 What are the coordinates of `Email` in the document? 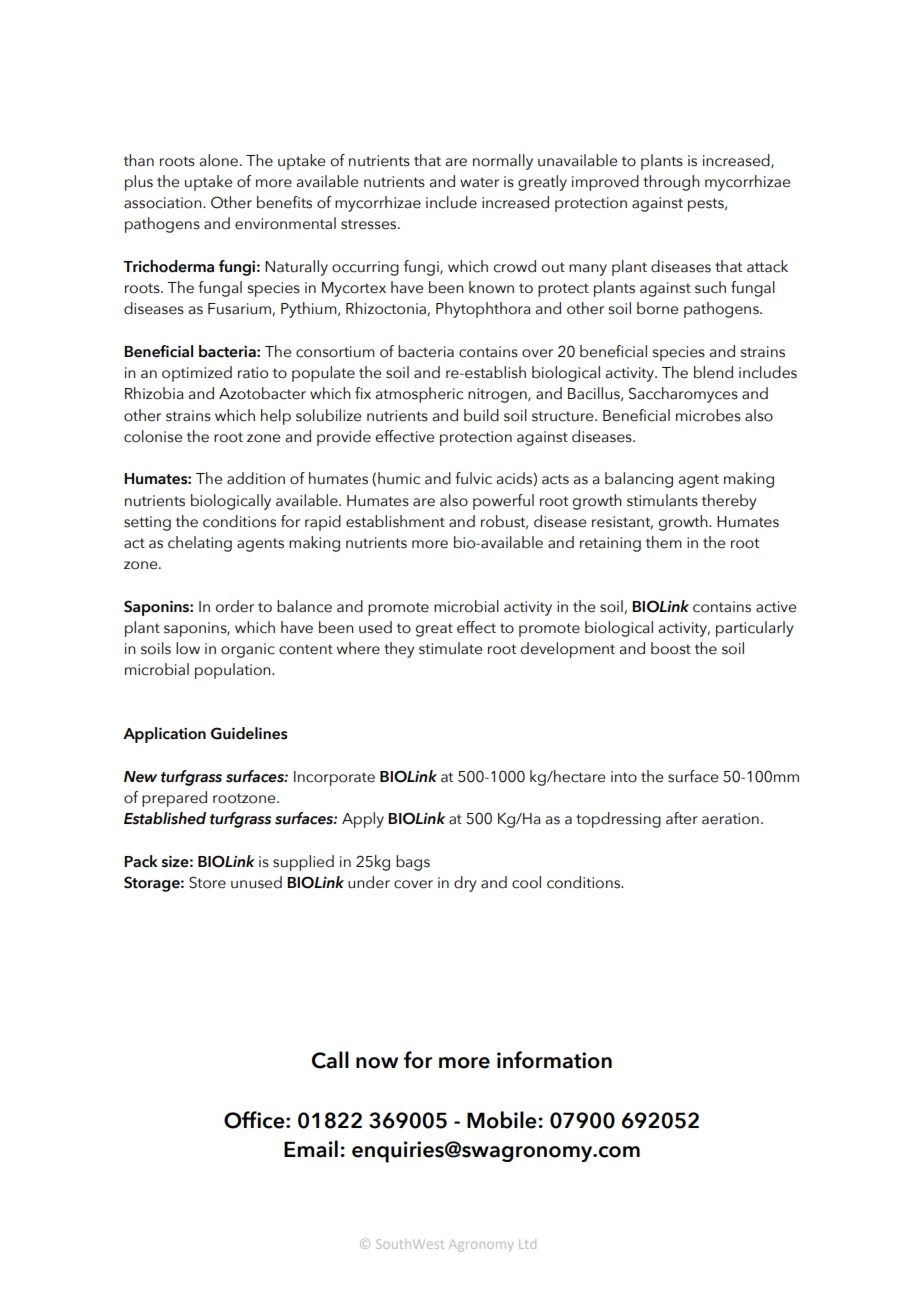 It's located at (311, 1149).
